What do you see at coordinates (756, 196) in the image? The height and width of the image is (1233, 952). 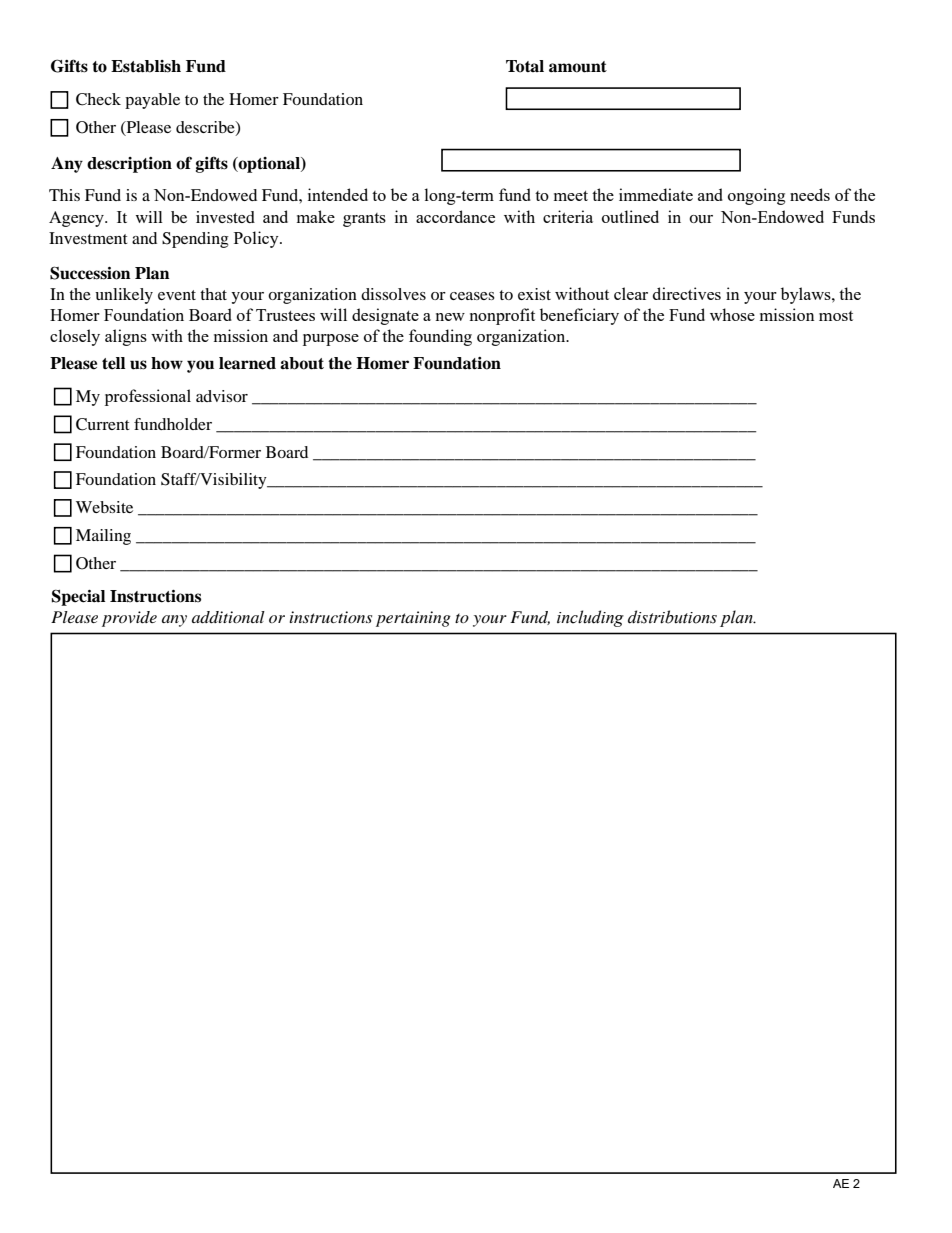 I see `ongoing` at bounding box center [756, 196].
